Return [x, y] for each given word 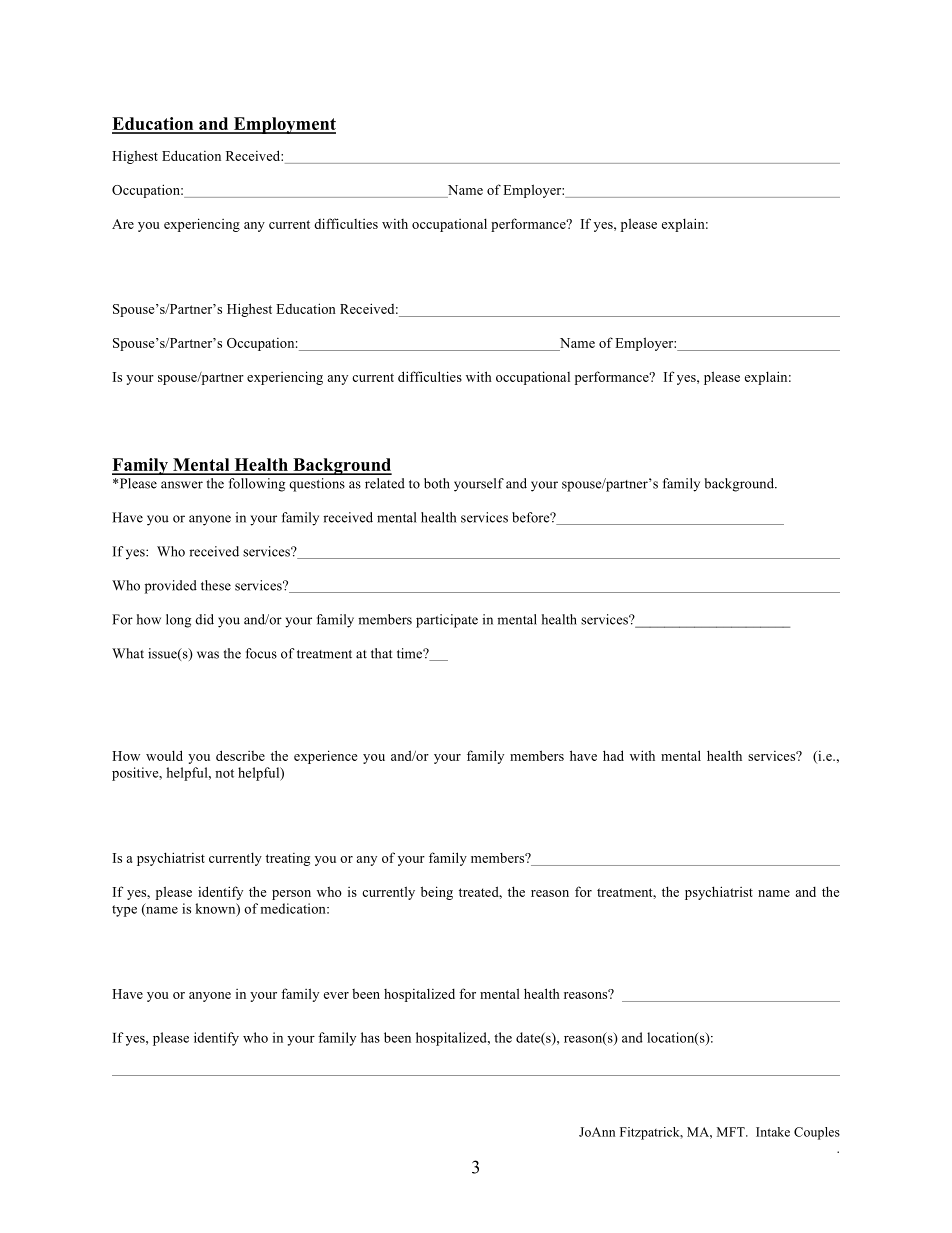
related [385, 483]
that [382, 653]
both [437, 483]
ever [336, 995]
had [613, 755]
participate [447, 621]
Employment [283, 125]
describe [240, 755]
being [437, 893]
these [216, 585]
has [370, 1037]
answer [182, 485]
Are [123, 224]
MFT [732, 1132]
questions [317, 485]
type [124, 911]
